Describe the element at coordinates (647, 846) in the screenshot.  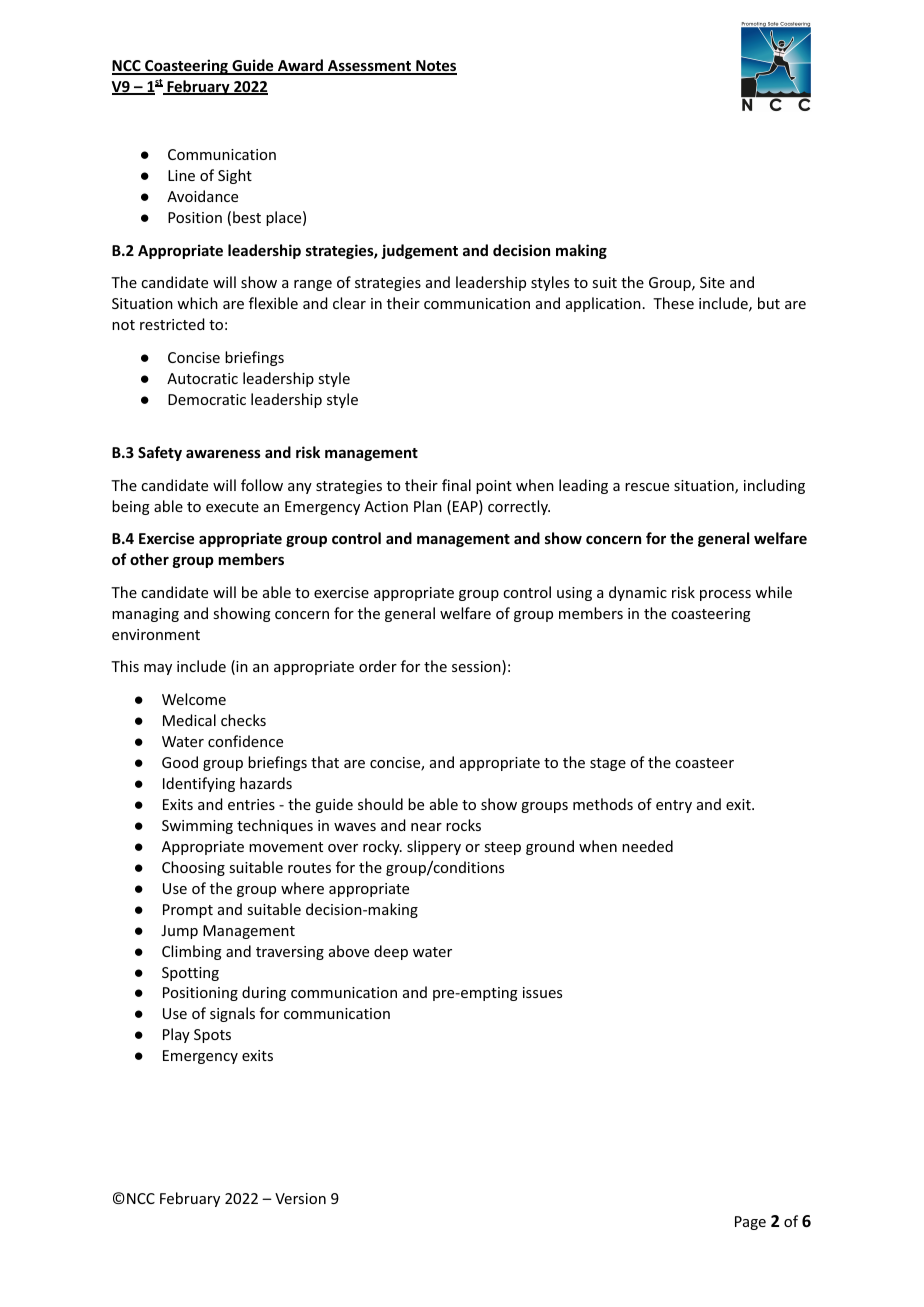
I see `needed` at that location.
